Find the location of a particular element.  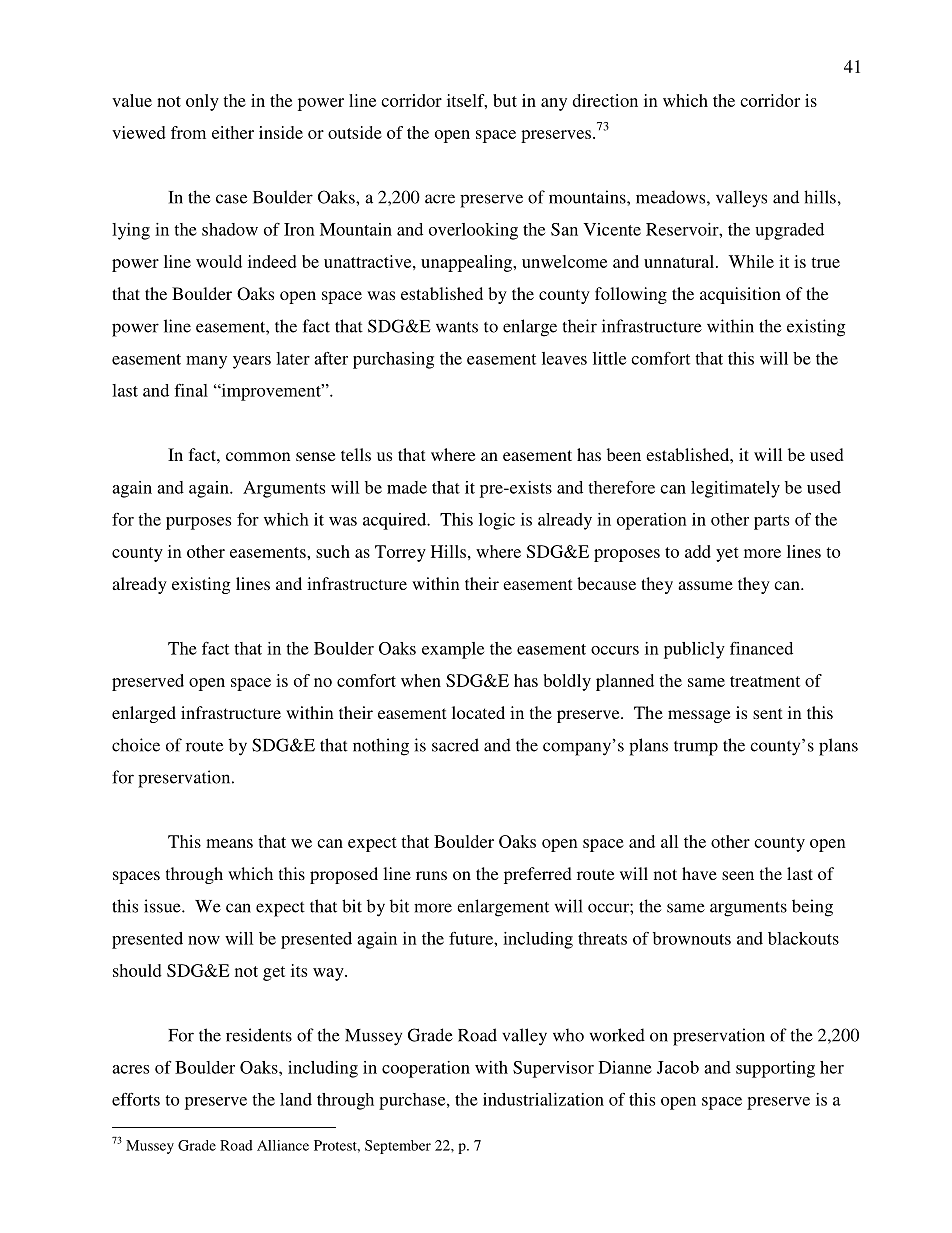

but is located at coordinates (505, 100).
